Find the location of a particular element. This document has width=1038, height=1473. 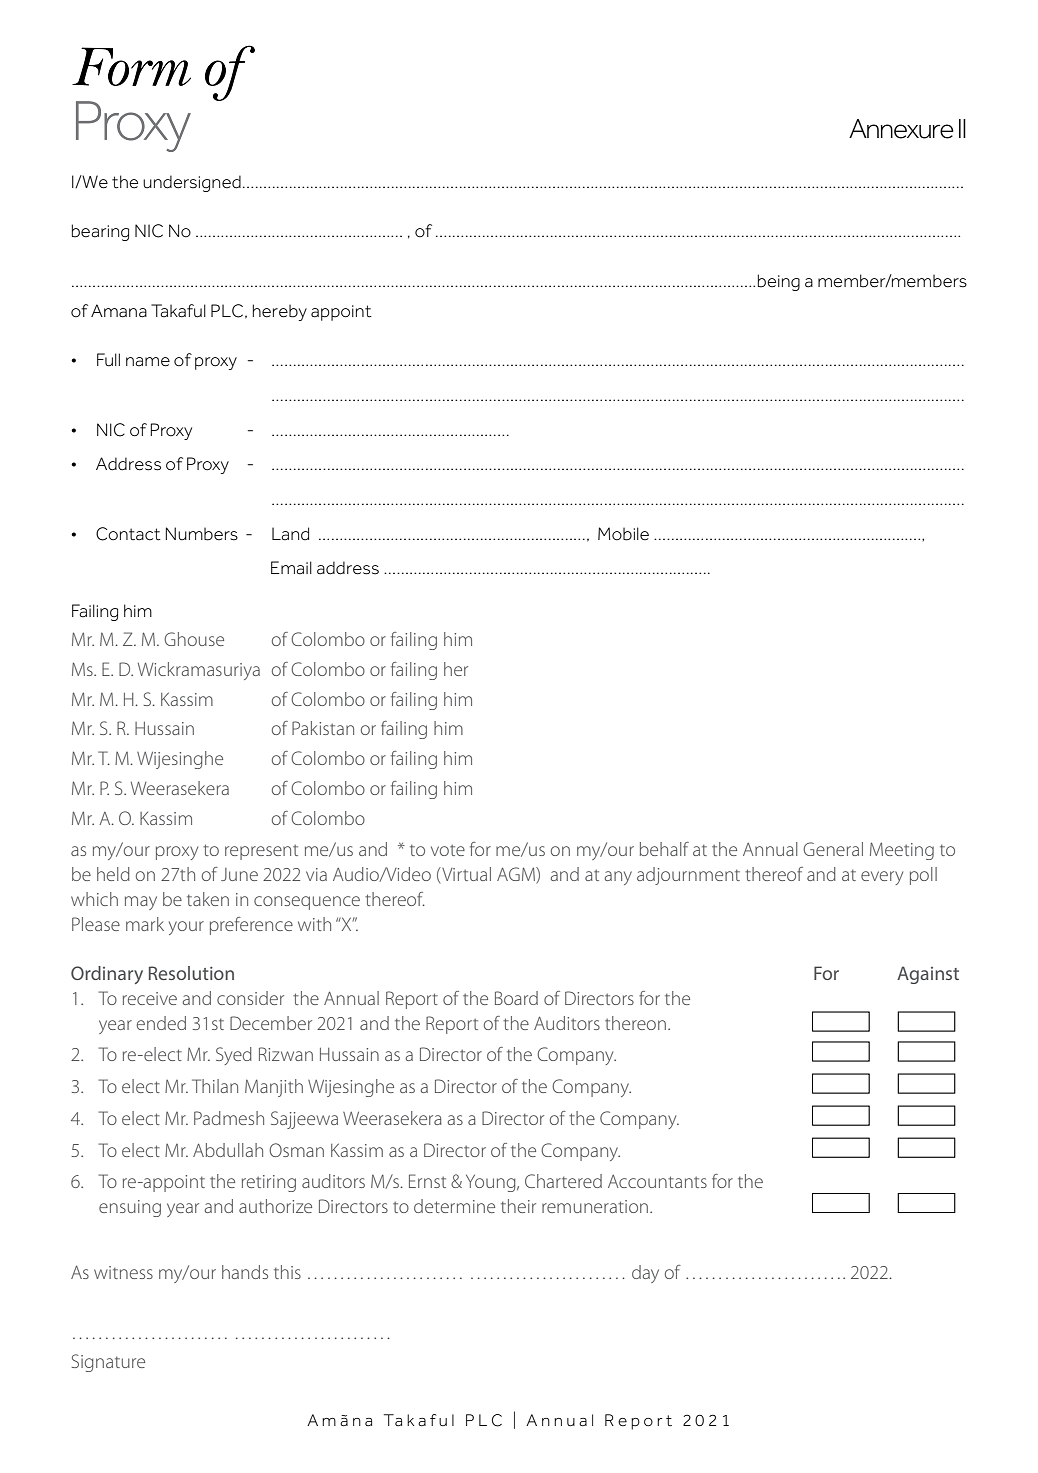

Email is located at coordinates (291, 568).
